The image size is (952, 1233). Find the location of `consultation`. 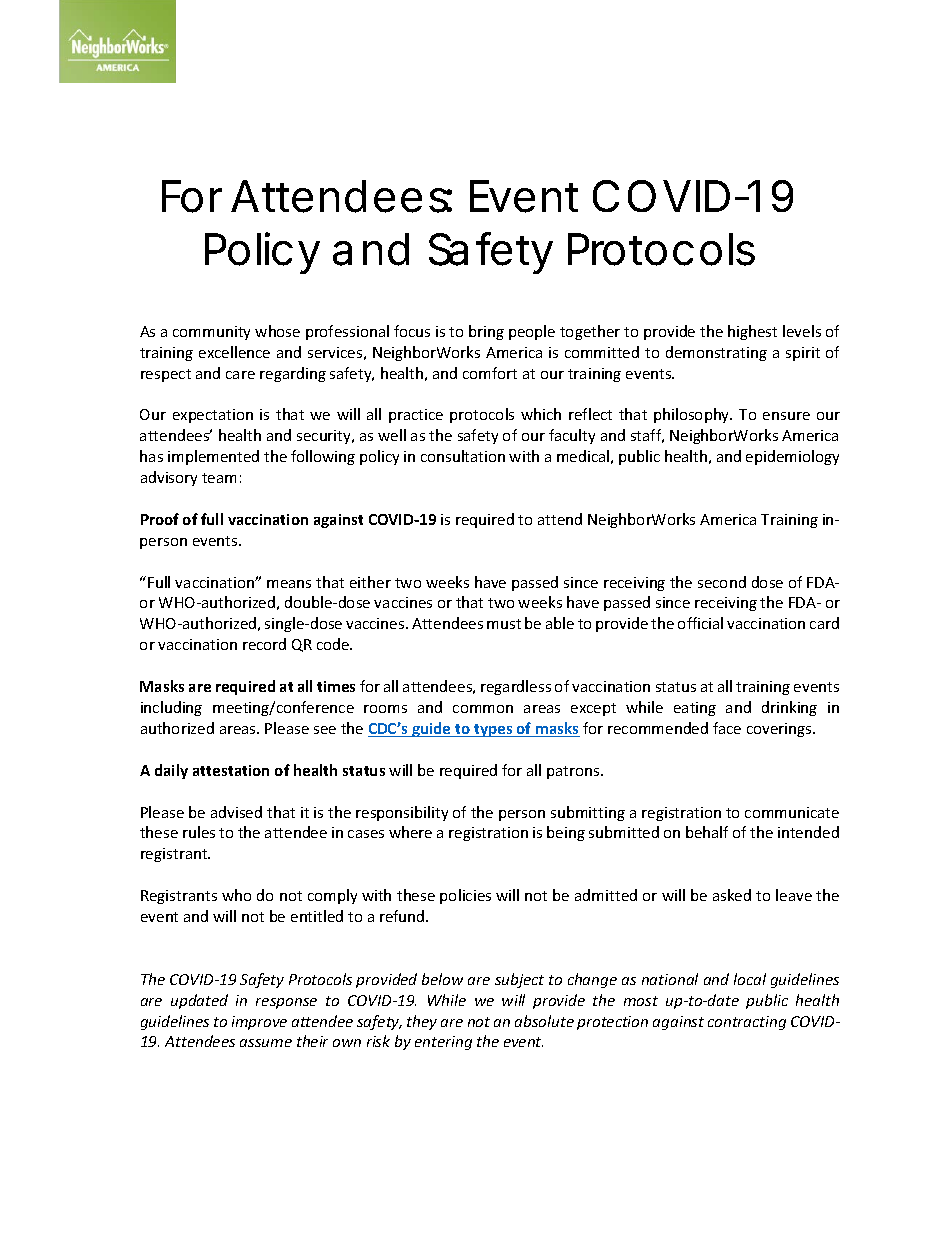

consultation is located at coordinates (463, 456).
